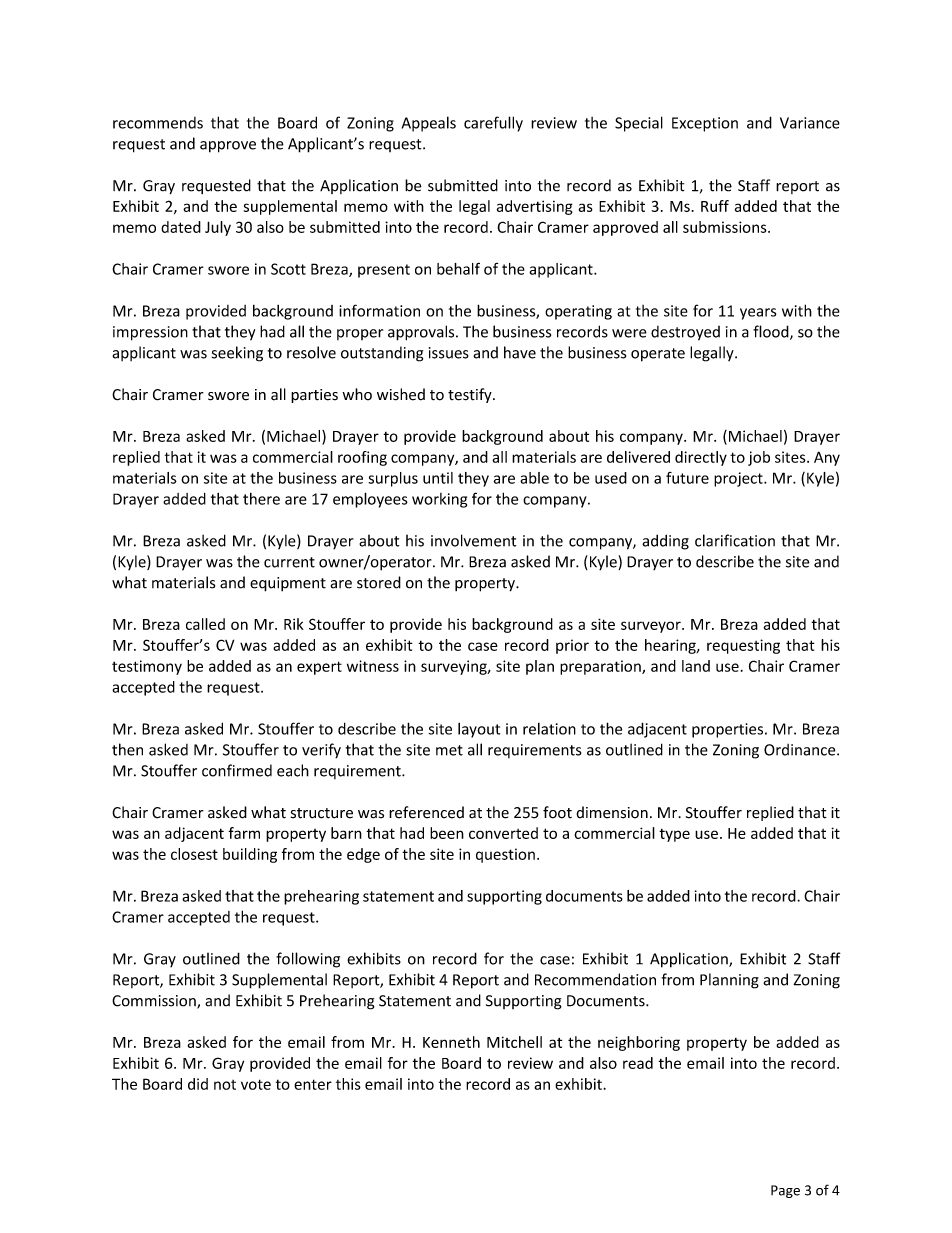 The image size is (952, 1233). I want to click on not, so click(225, 1085).
